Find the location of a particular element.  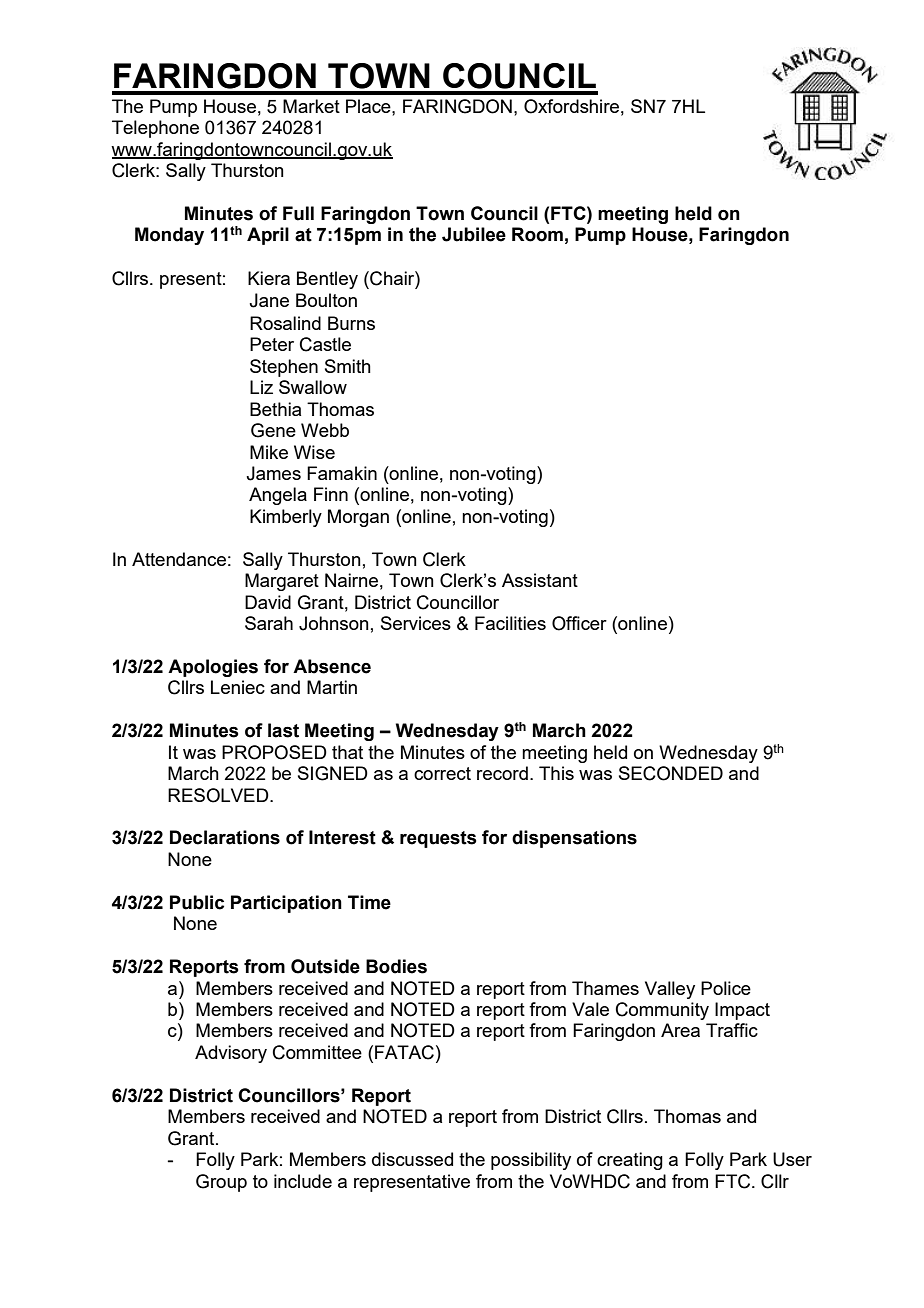

James is located at coordinates (273, 473).
